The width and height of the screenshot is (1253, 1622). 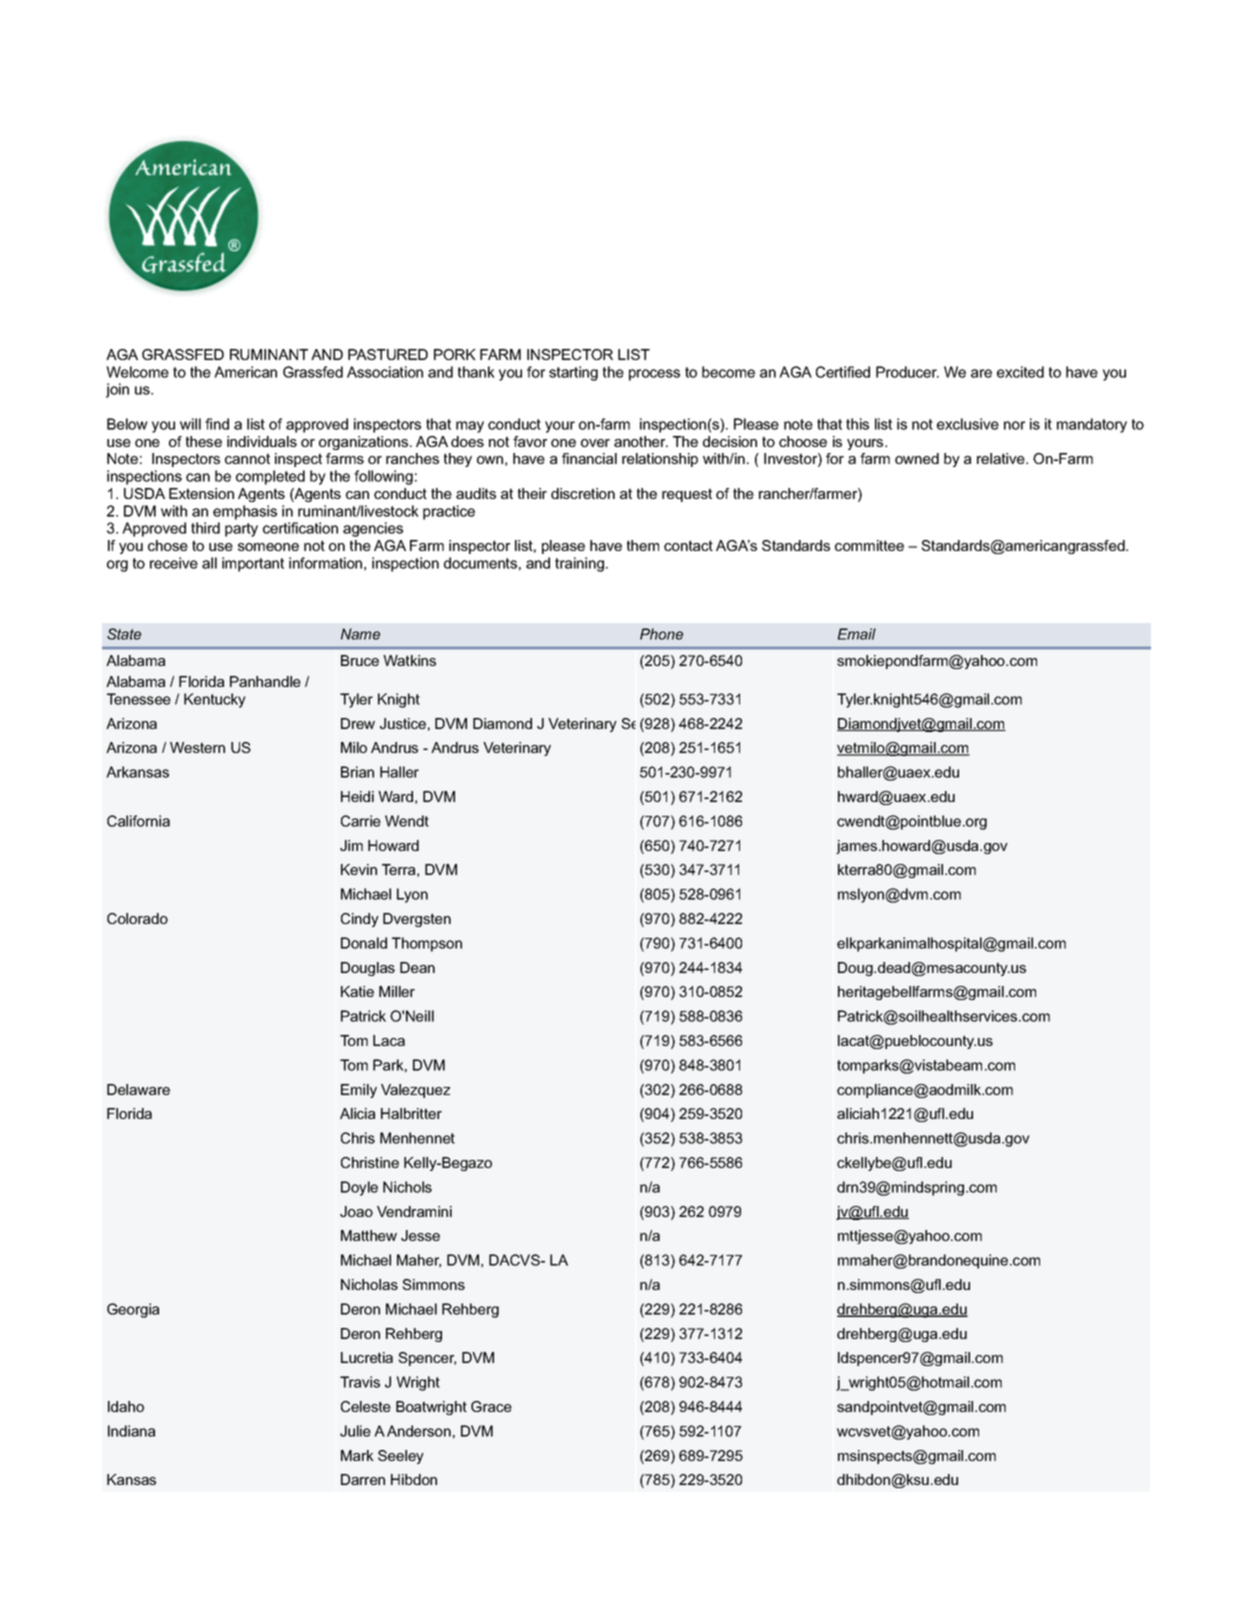 I want to click on Nichols, so click(x=407, y=1187).
